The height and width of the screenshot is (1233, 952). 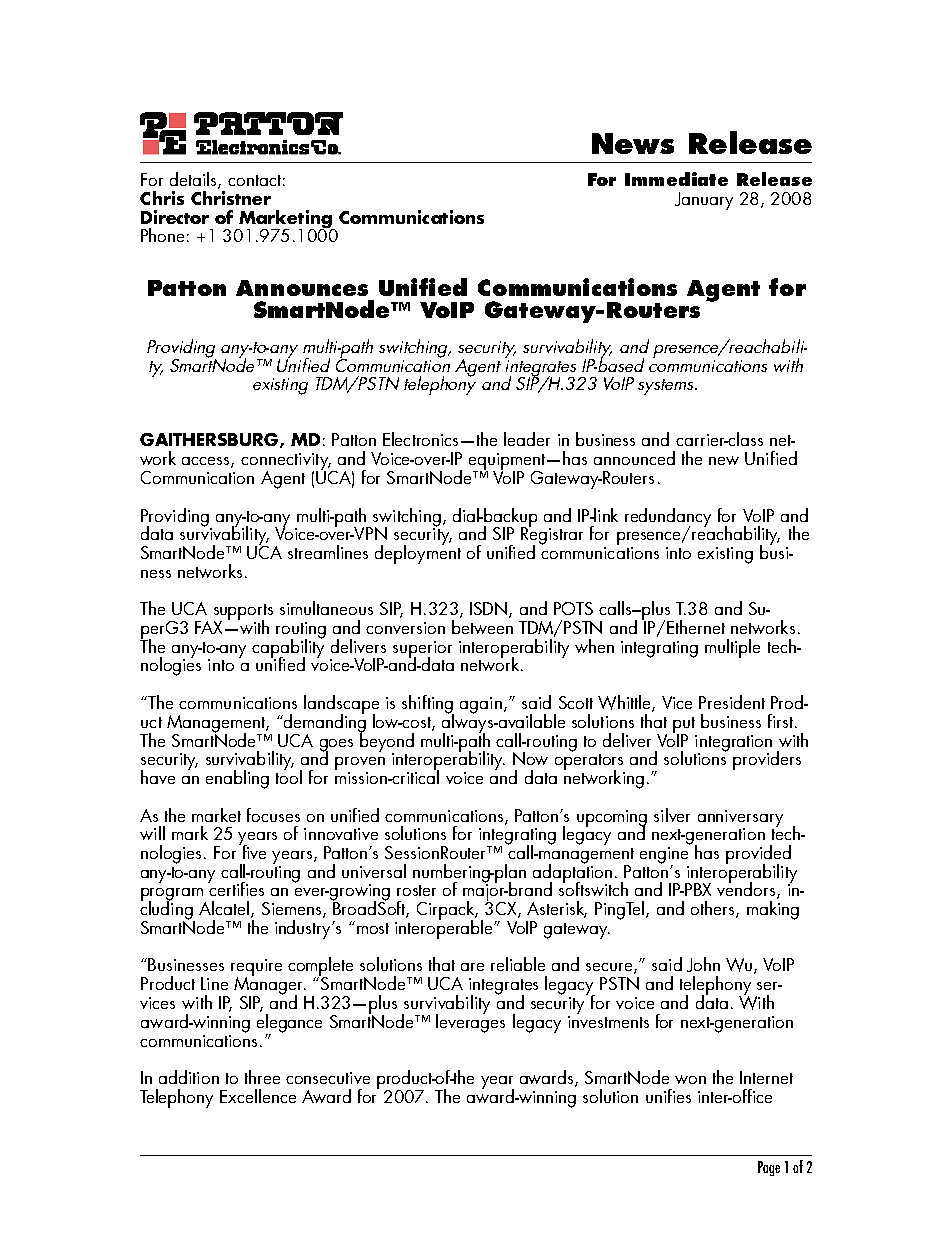 What do you see at coordinates (668, 1096) in the screenshot?
I see `unifies` at bounding box center [668, 1096].
